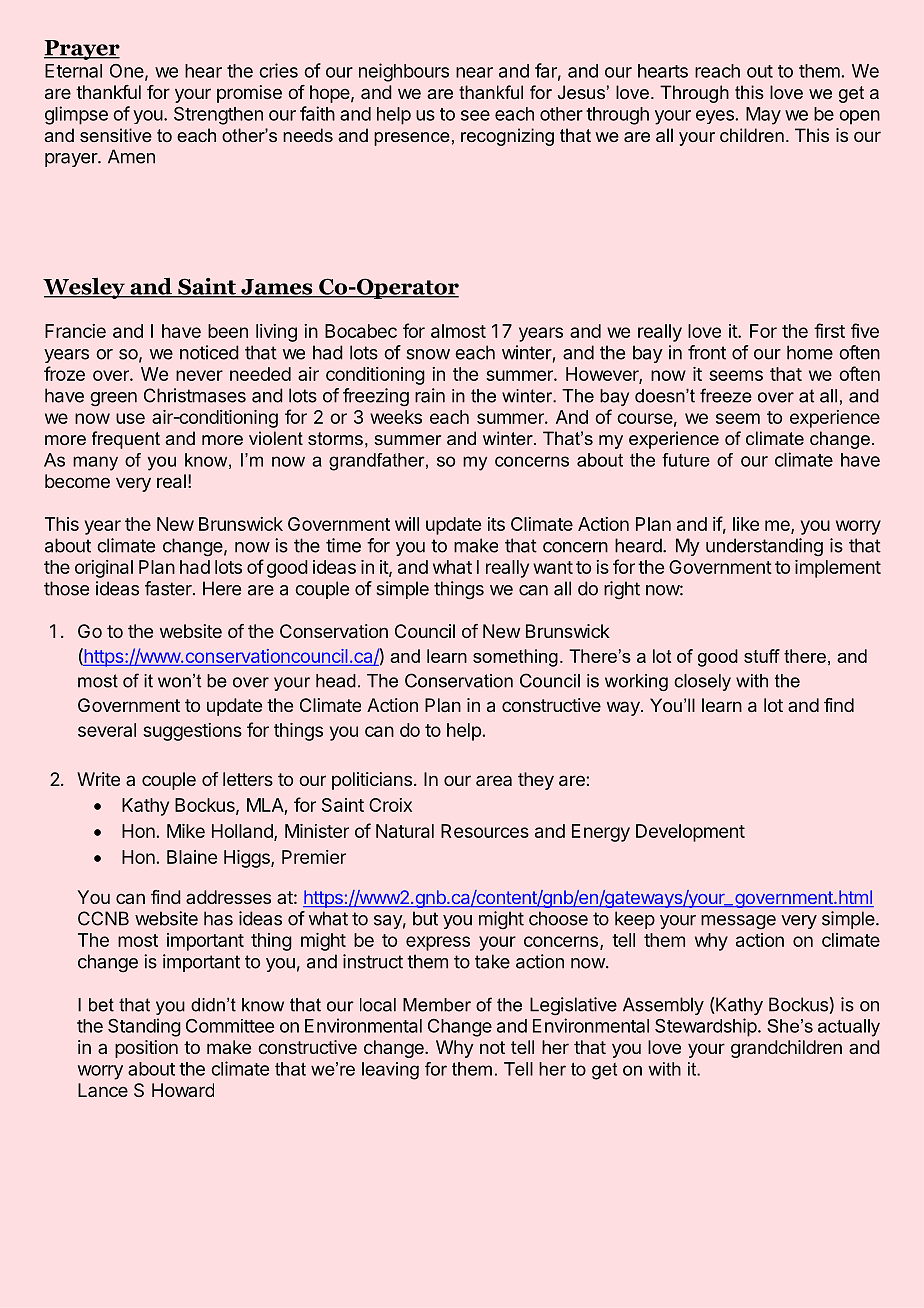 The width and height of the document is (924, 1308). I want to click on leaving, so click(390, 1071).
